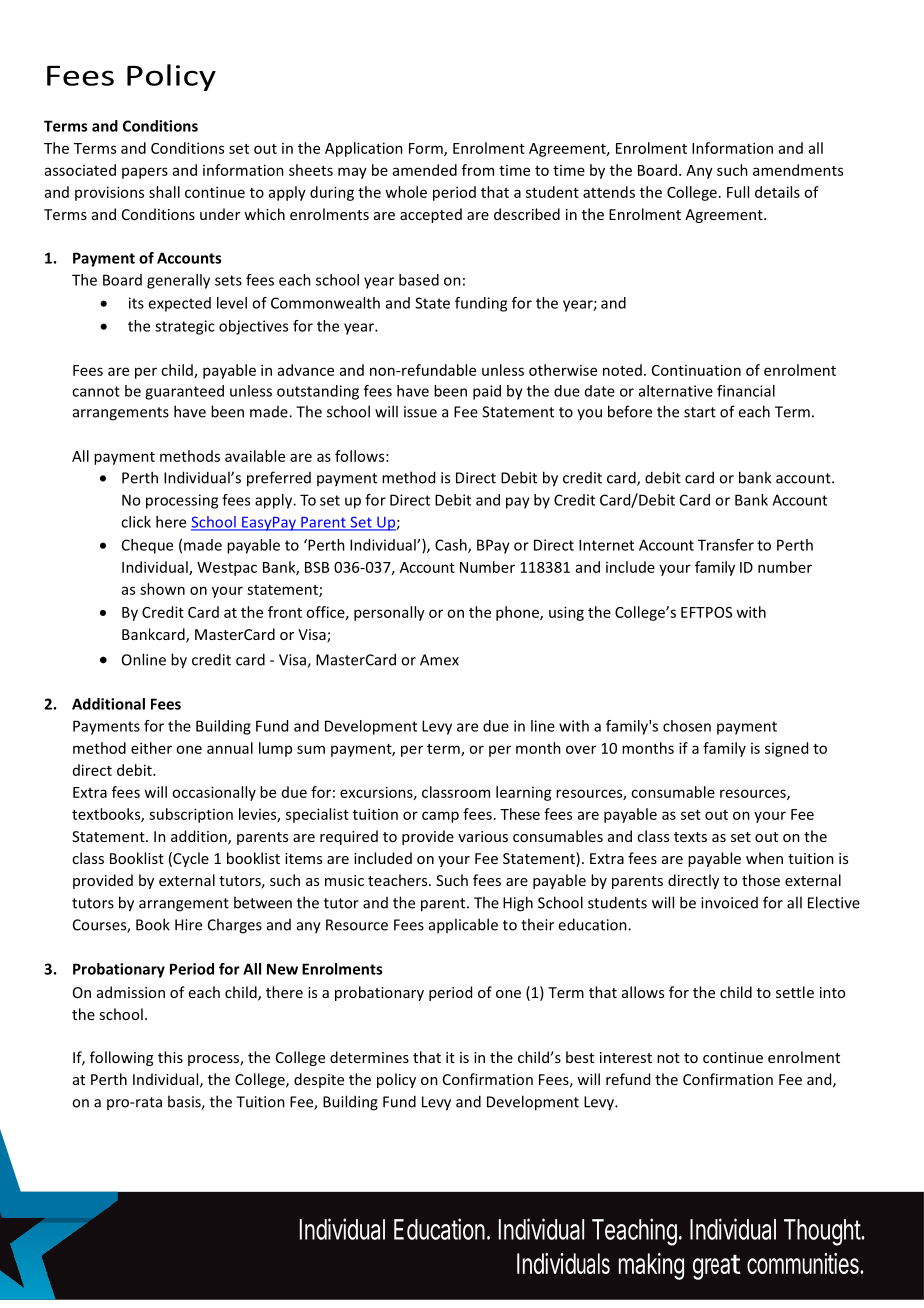 The width and height of the image is (924, 1308). I want to click on Transfer, so click(726, 545).
